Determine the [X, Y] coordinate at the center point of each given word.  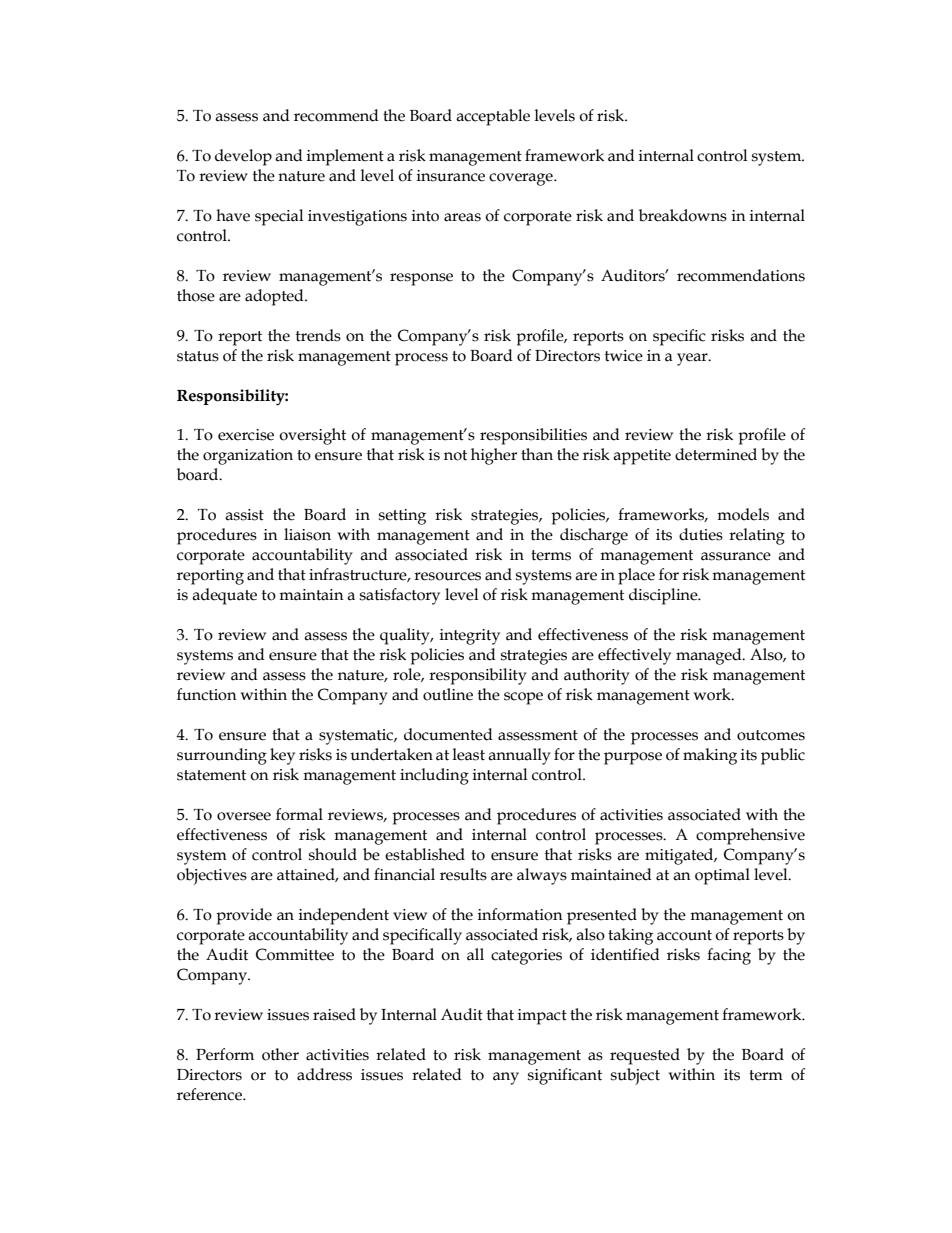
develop [243, 157]
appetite [642, 457]
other [280, 1054]
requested [645, 1056]
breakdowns [683, 215]
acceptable [493, 117]
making [710, 756]
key [282, 756]
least [469, 754]
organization [248, 457]
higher [494, 456]
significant [565, 1076]
